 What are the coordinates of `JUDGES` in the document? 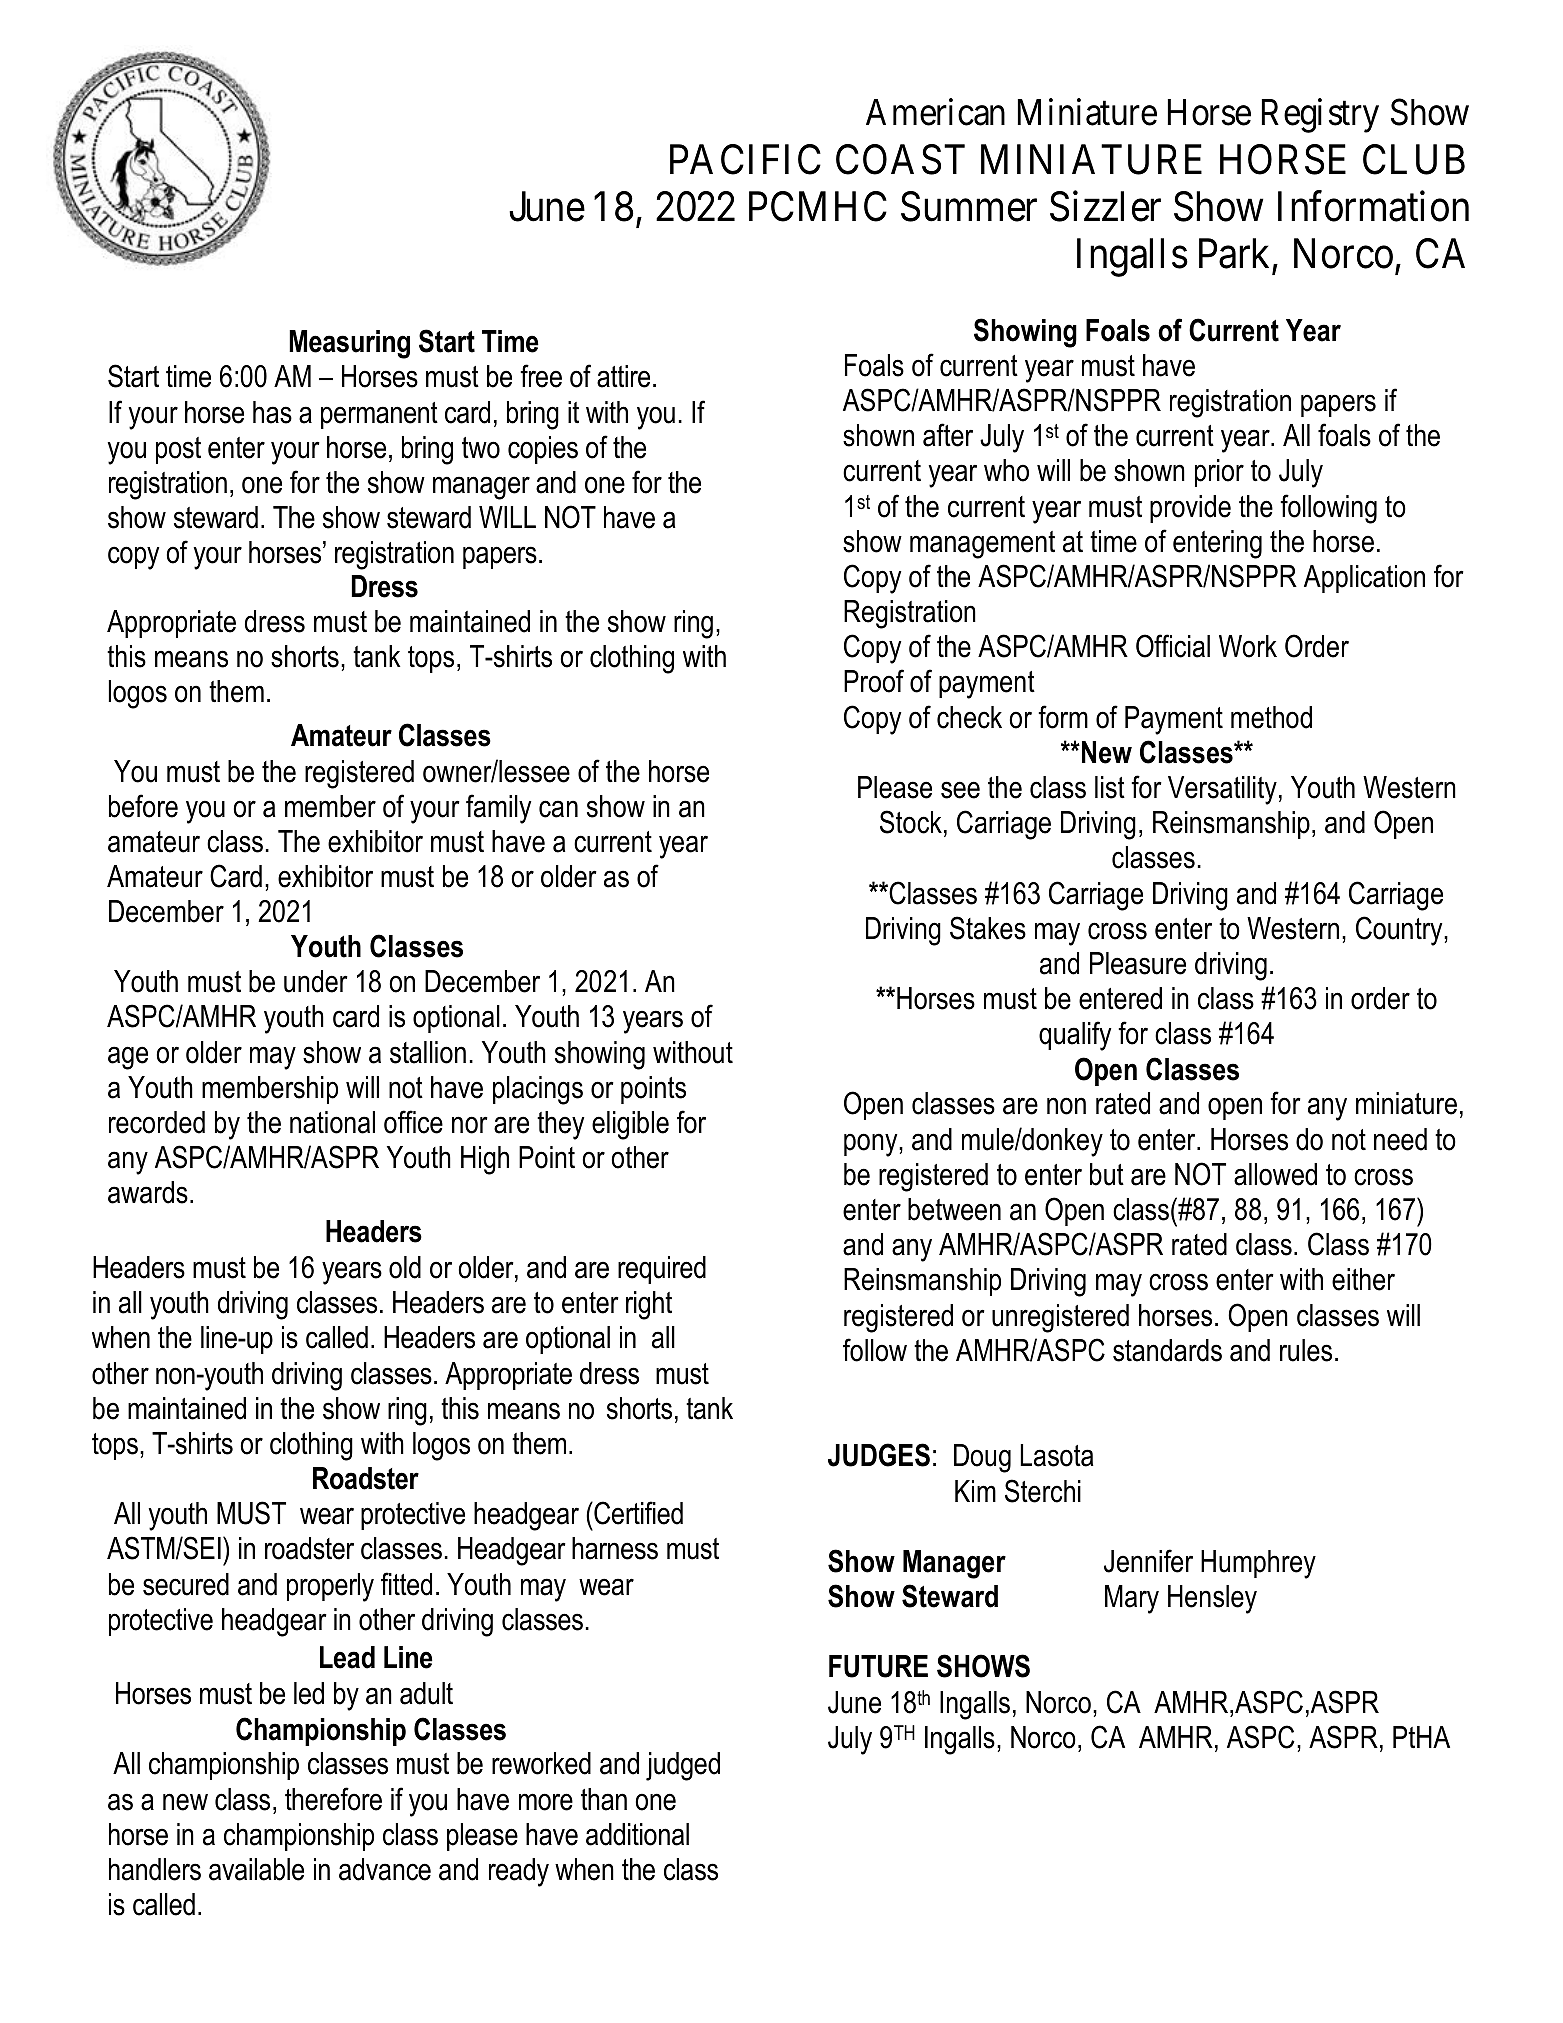 It's located at (879, 1455).
